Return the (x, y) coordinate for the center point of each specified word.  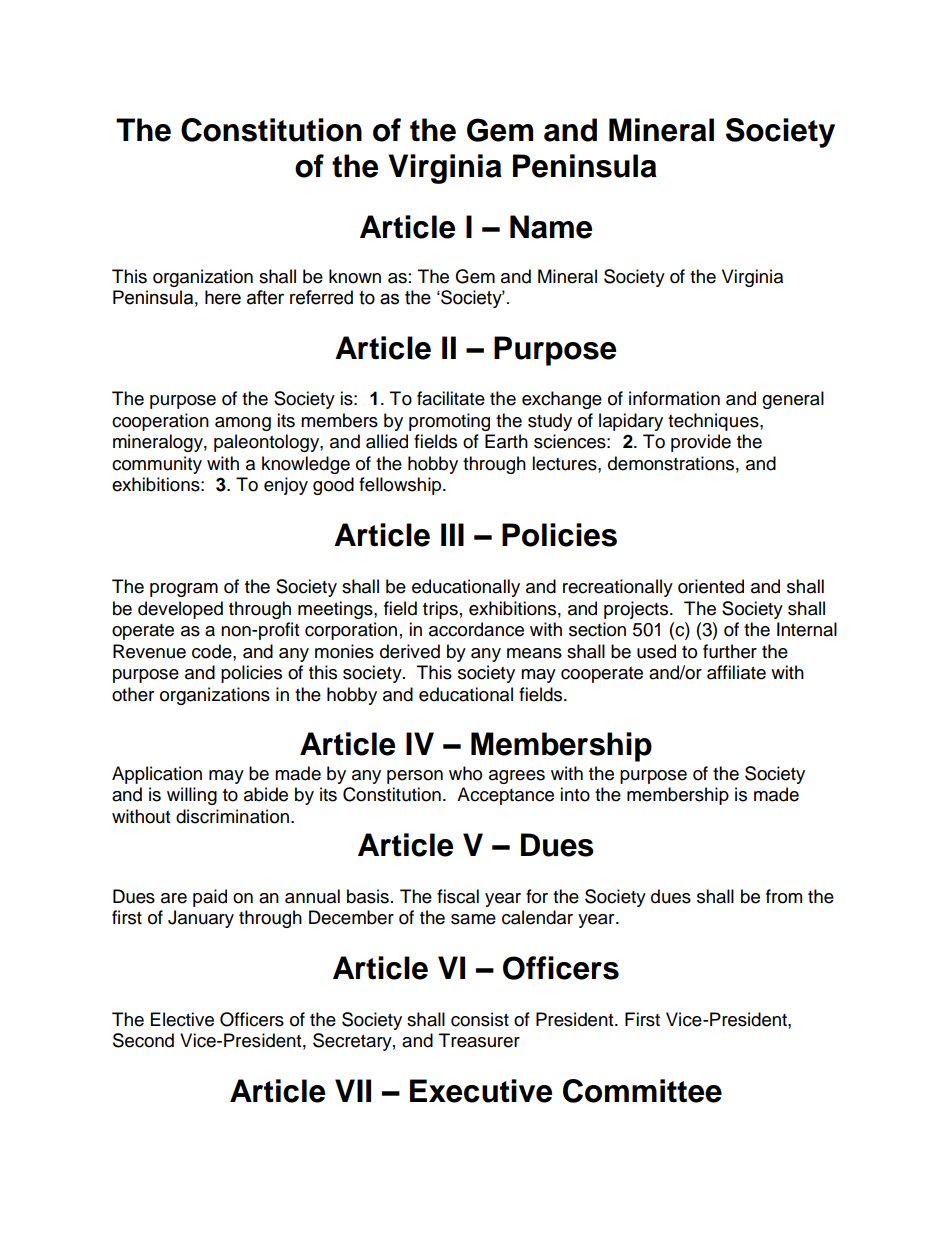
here (223, 297)
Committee (642, 1091)
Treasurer (479, 1040)
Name (551, 227)
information (674, 398)
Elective (182, 1019)
